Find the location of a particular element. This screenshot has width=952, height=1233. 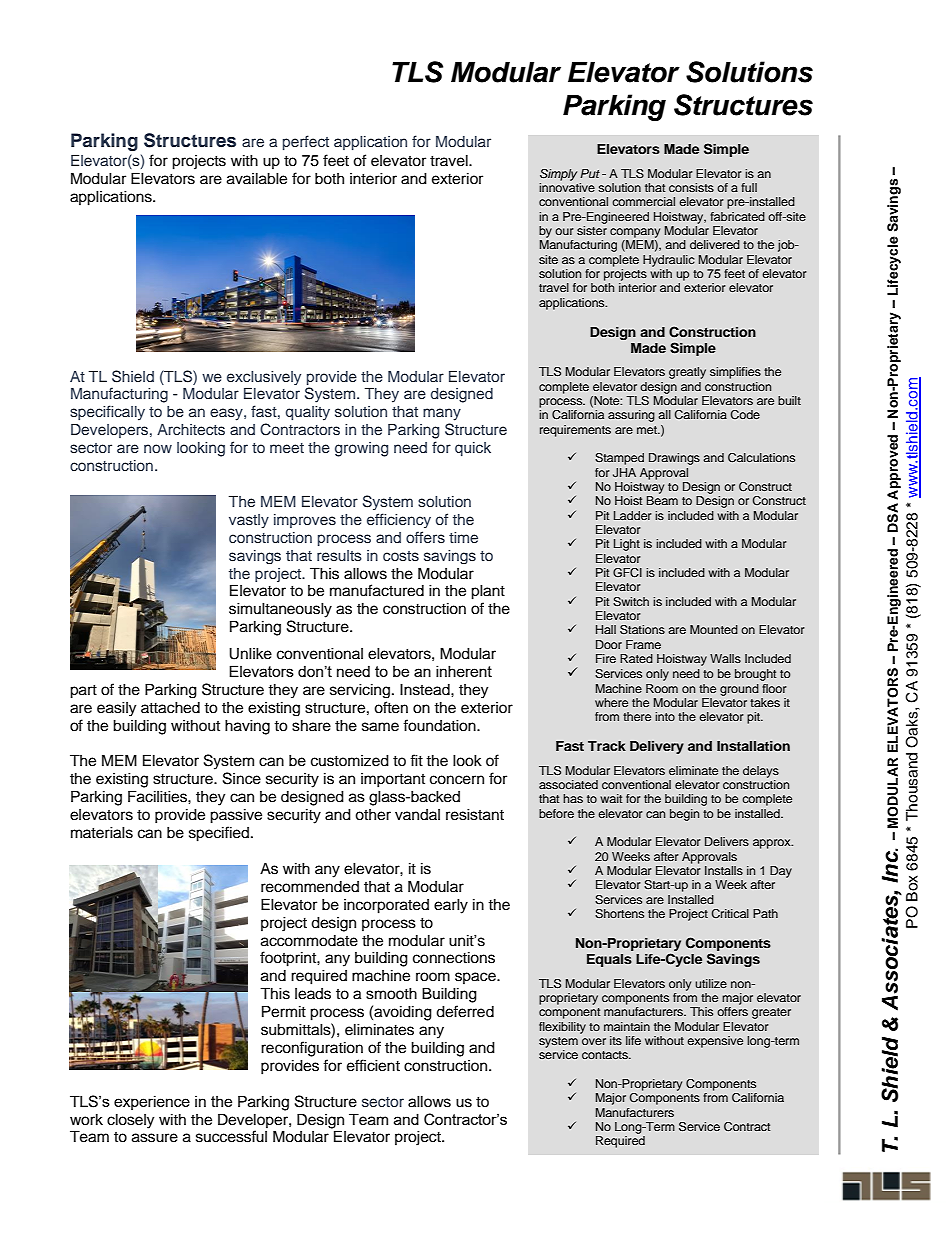

begin is located at coordinates (684, 815).
